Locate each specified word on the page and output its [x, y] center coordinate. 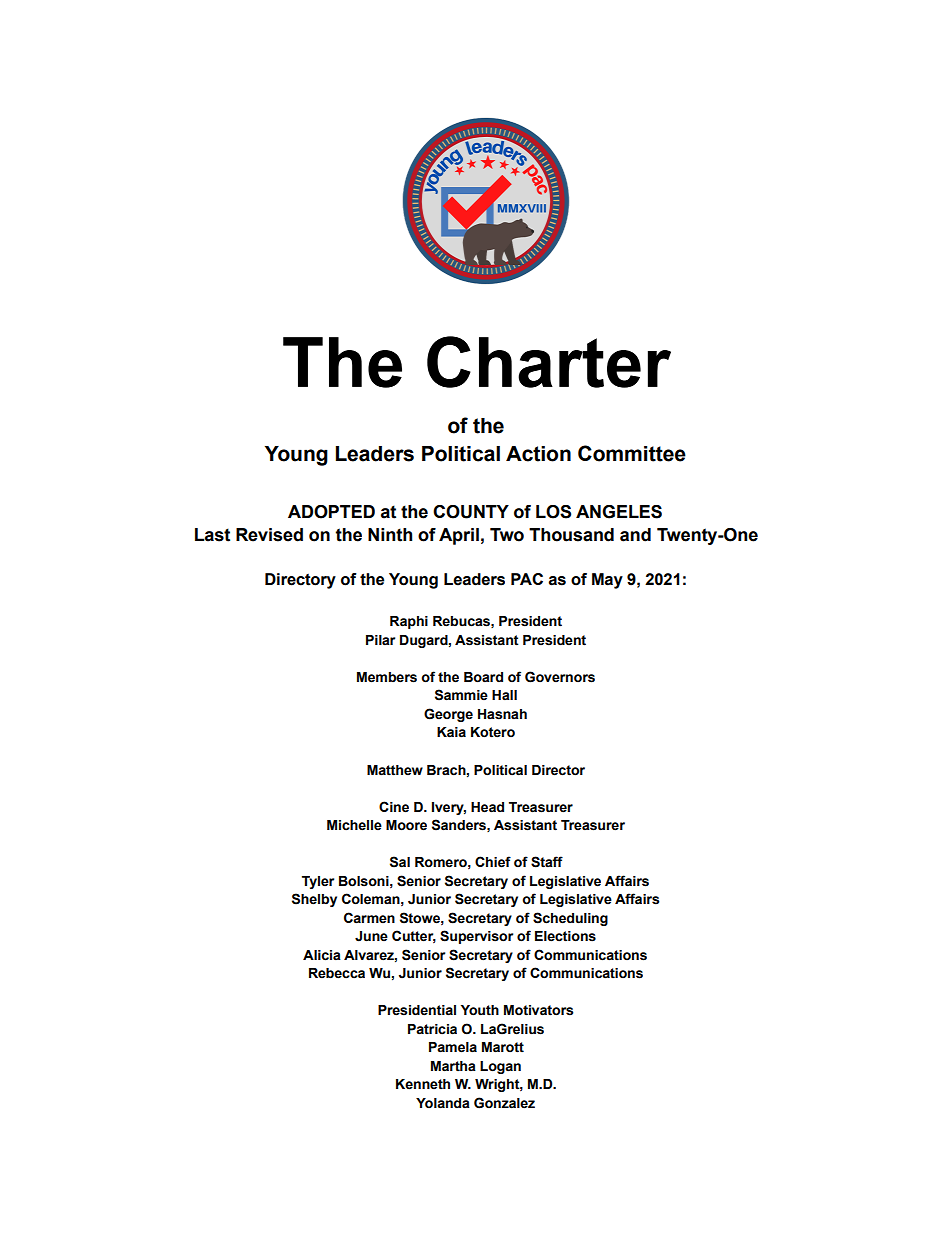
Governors [560, 677]
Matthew [395, 770]
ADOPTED [331, 512]
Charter [549, 362]
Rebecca [337, 973]
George [448, 715]
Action [538, 454]
